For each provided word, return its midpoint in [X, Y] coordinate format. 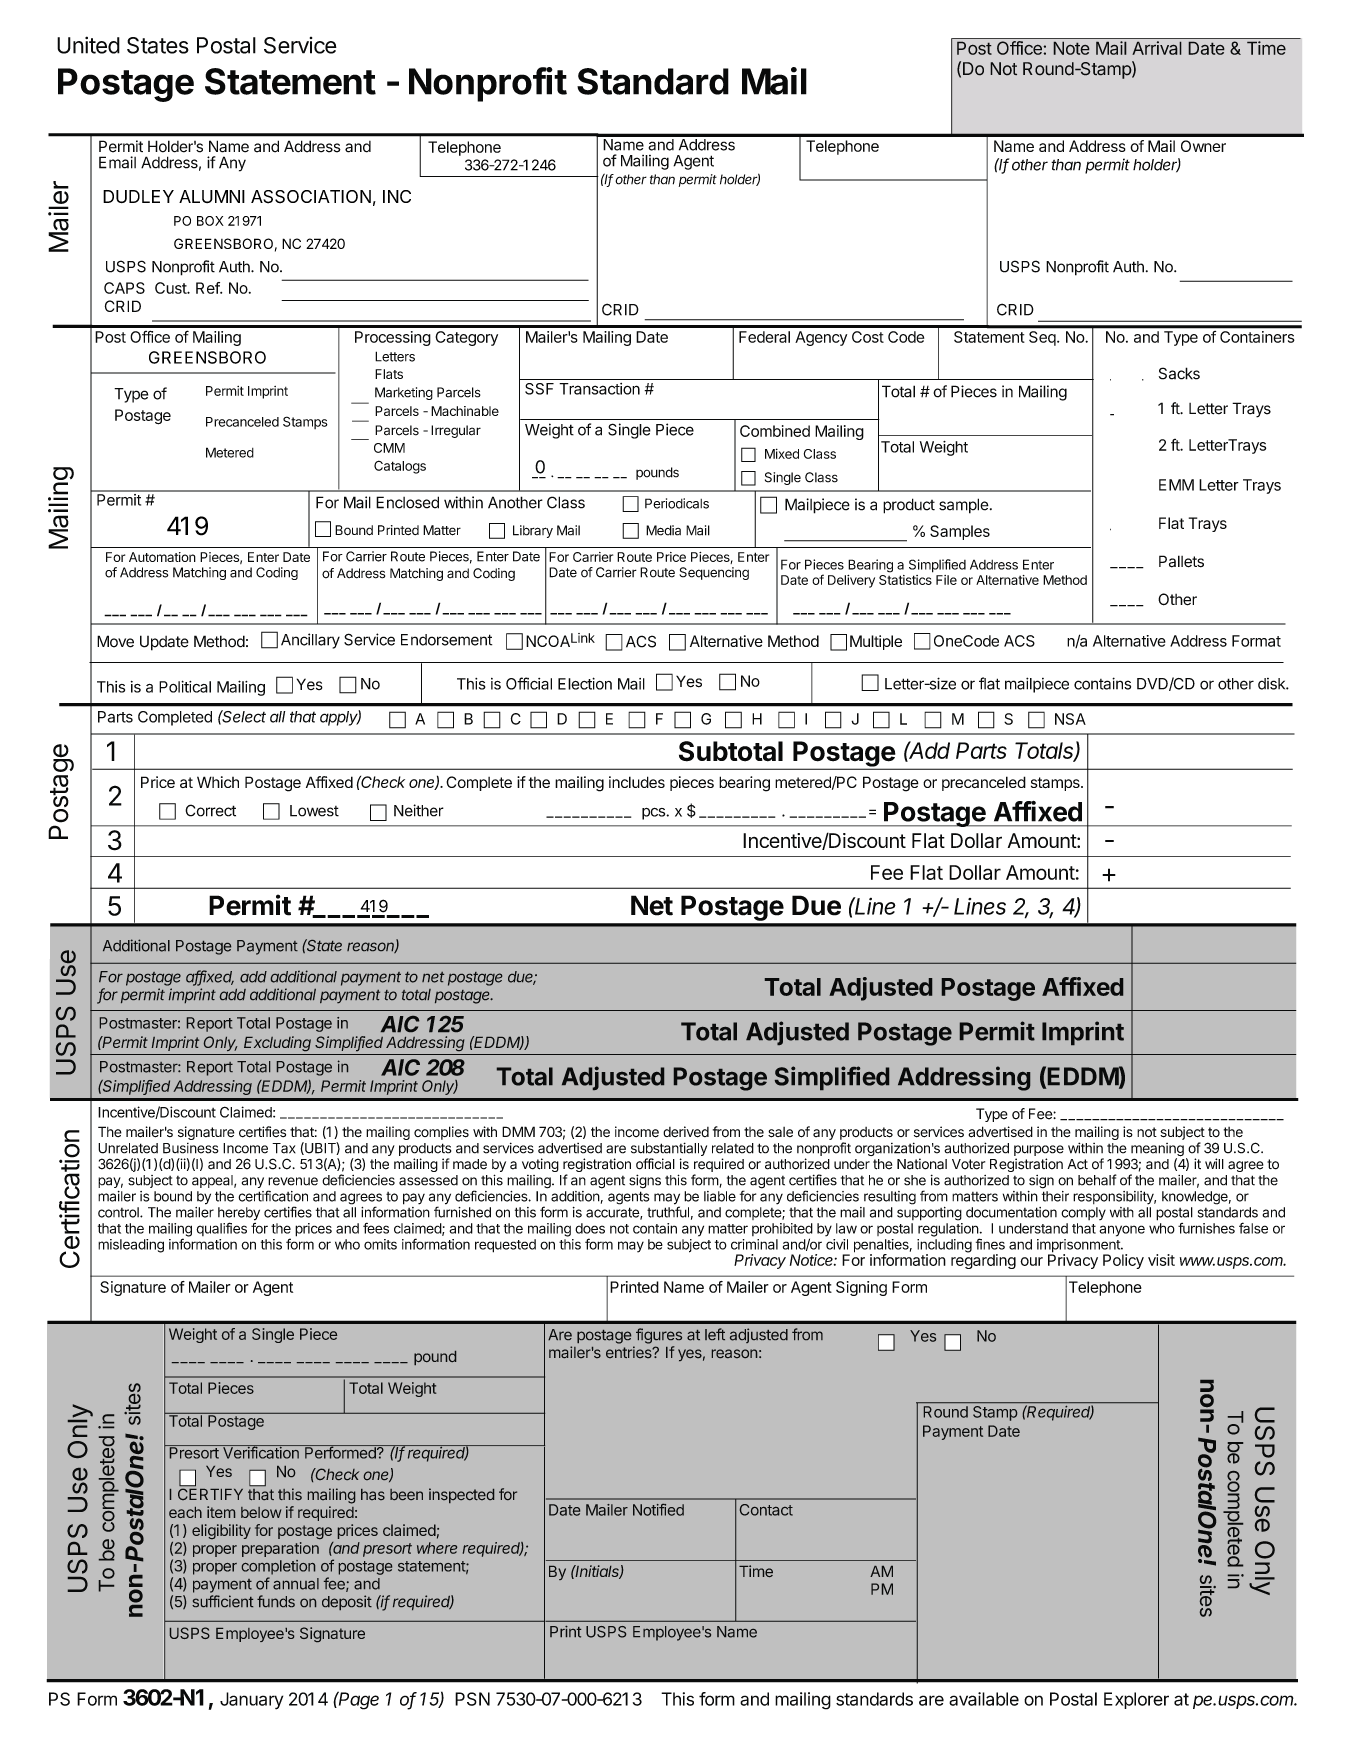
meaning [1157, 1151]
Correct [210, 810]
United [88, 45]
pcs [654, 814]
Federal [764, 337]
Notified [658, 1510]
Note [1071, 48]
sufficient [222, 1601]
